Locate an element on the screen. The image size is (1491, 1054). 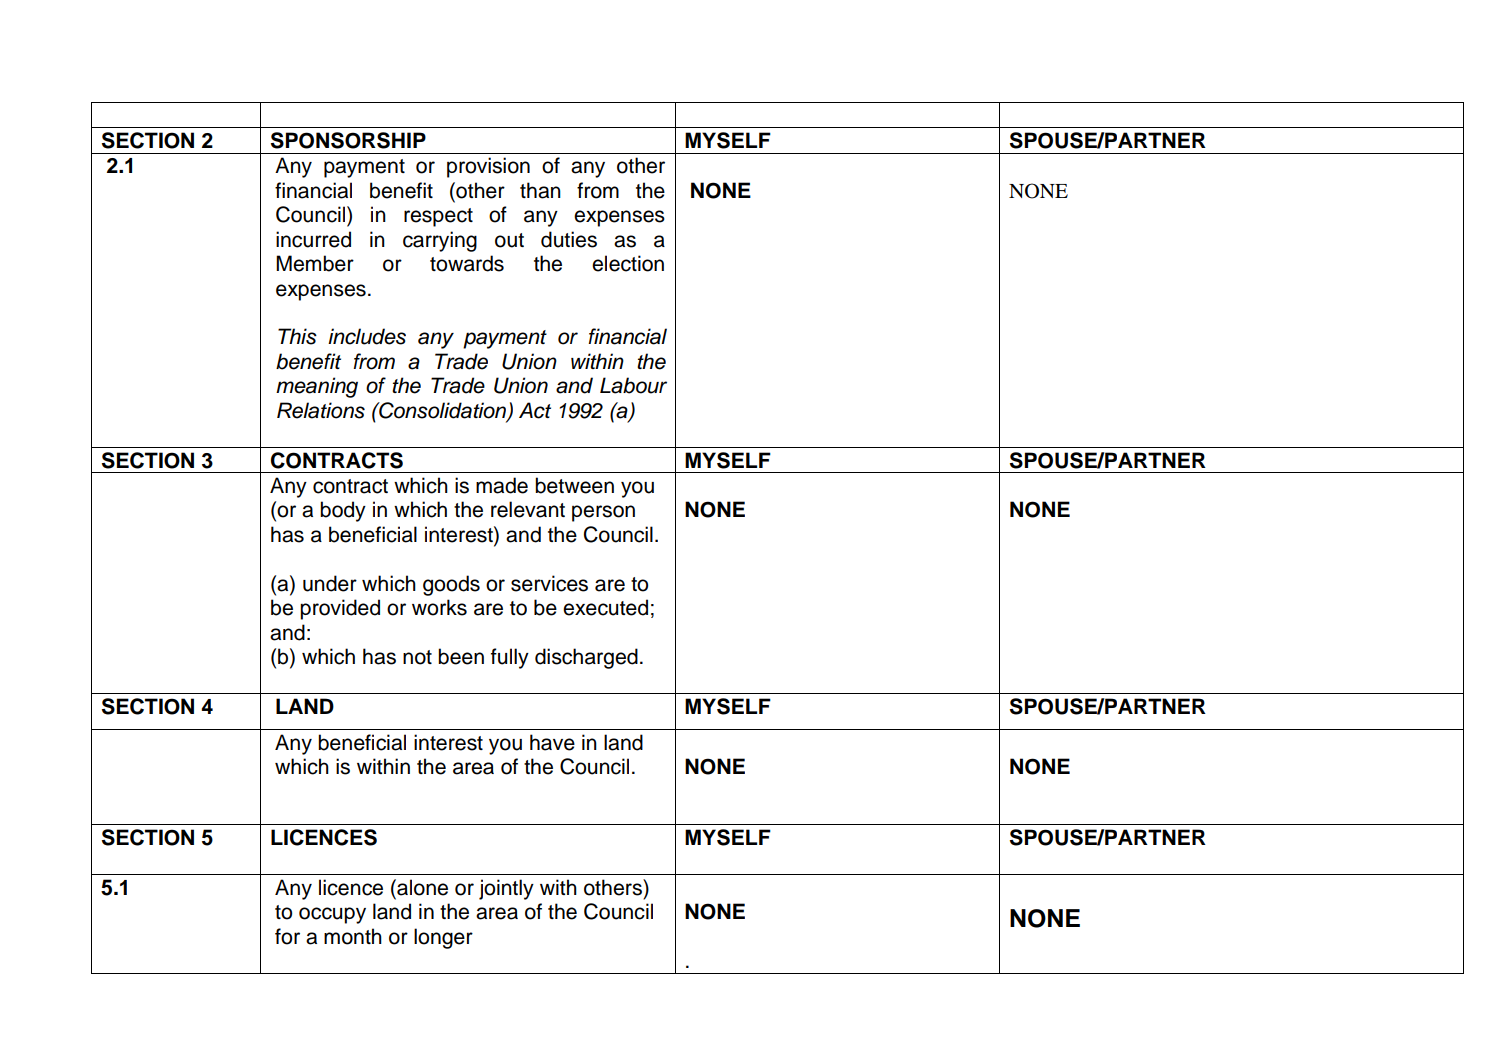
been is located at coordinates (461, 656).
